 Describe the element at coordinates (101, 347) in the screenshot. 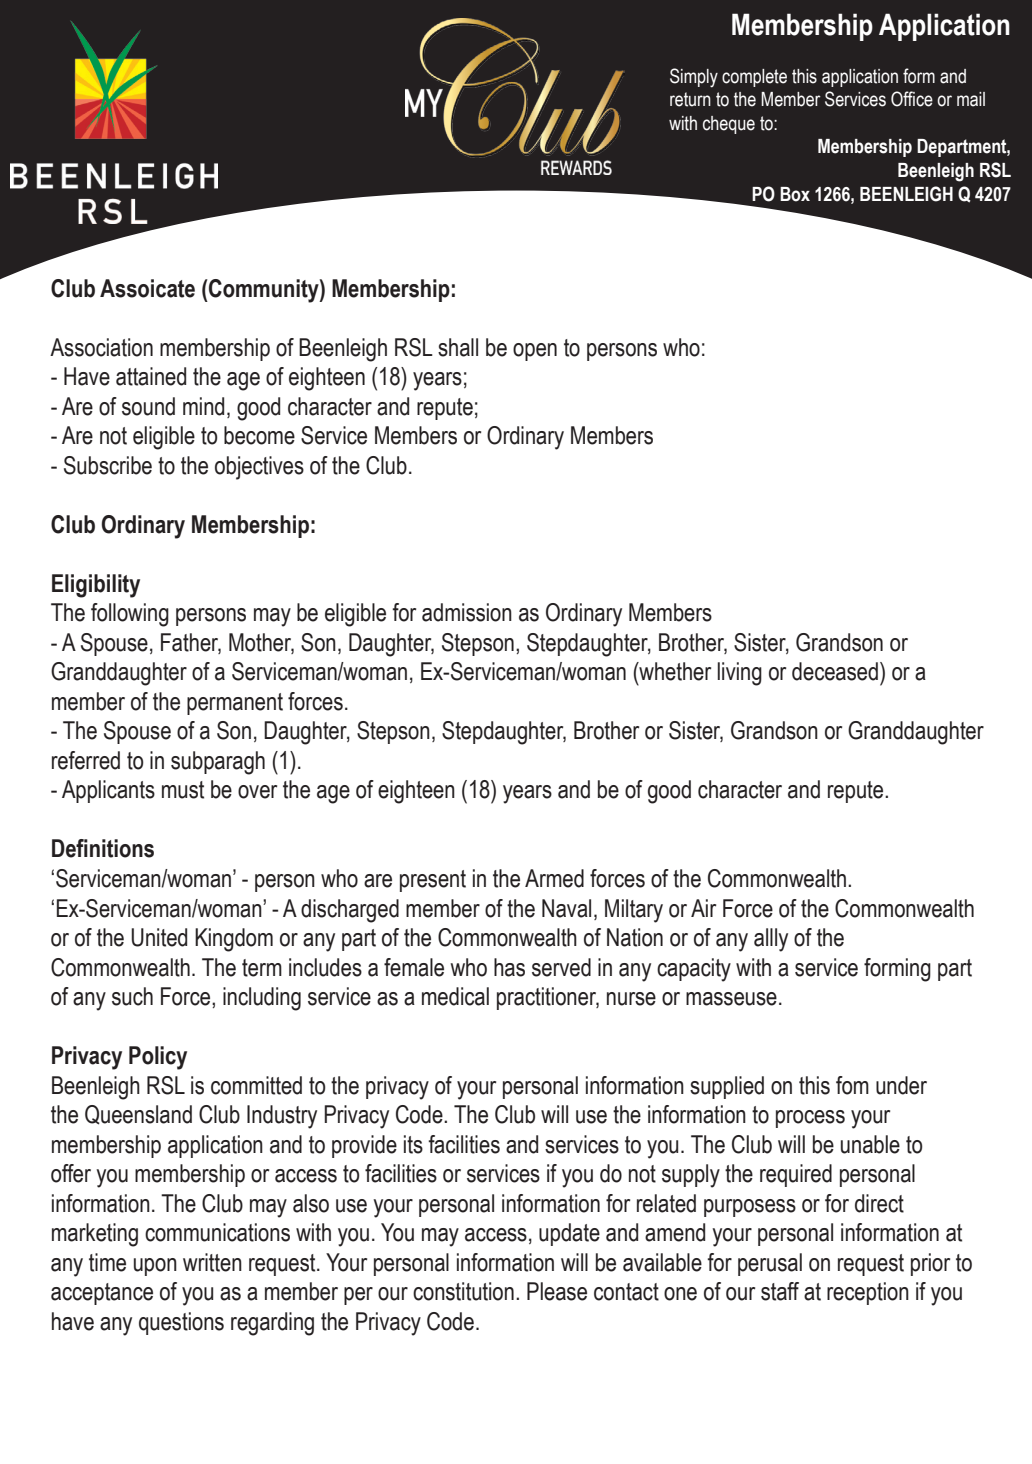

I see `Association` at that location.
